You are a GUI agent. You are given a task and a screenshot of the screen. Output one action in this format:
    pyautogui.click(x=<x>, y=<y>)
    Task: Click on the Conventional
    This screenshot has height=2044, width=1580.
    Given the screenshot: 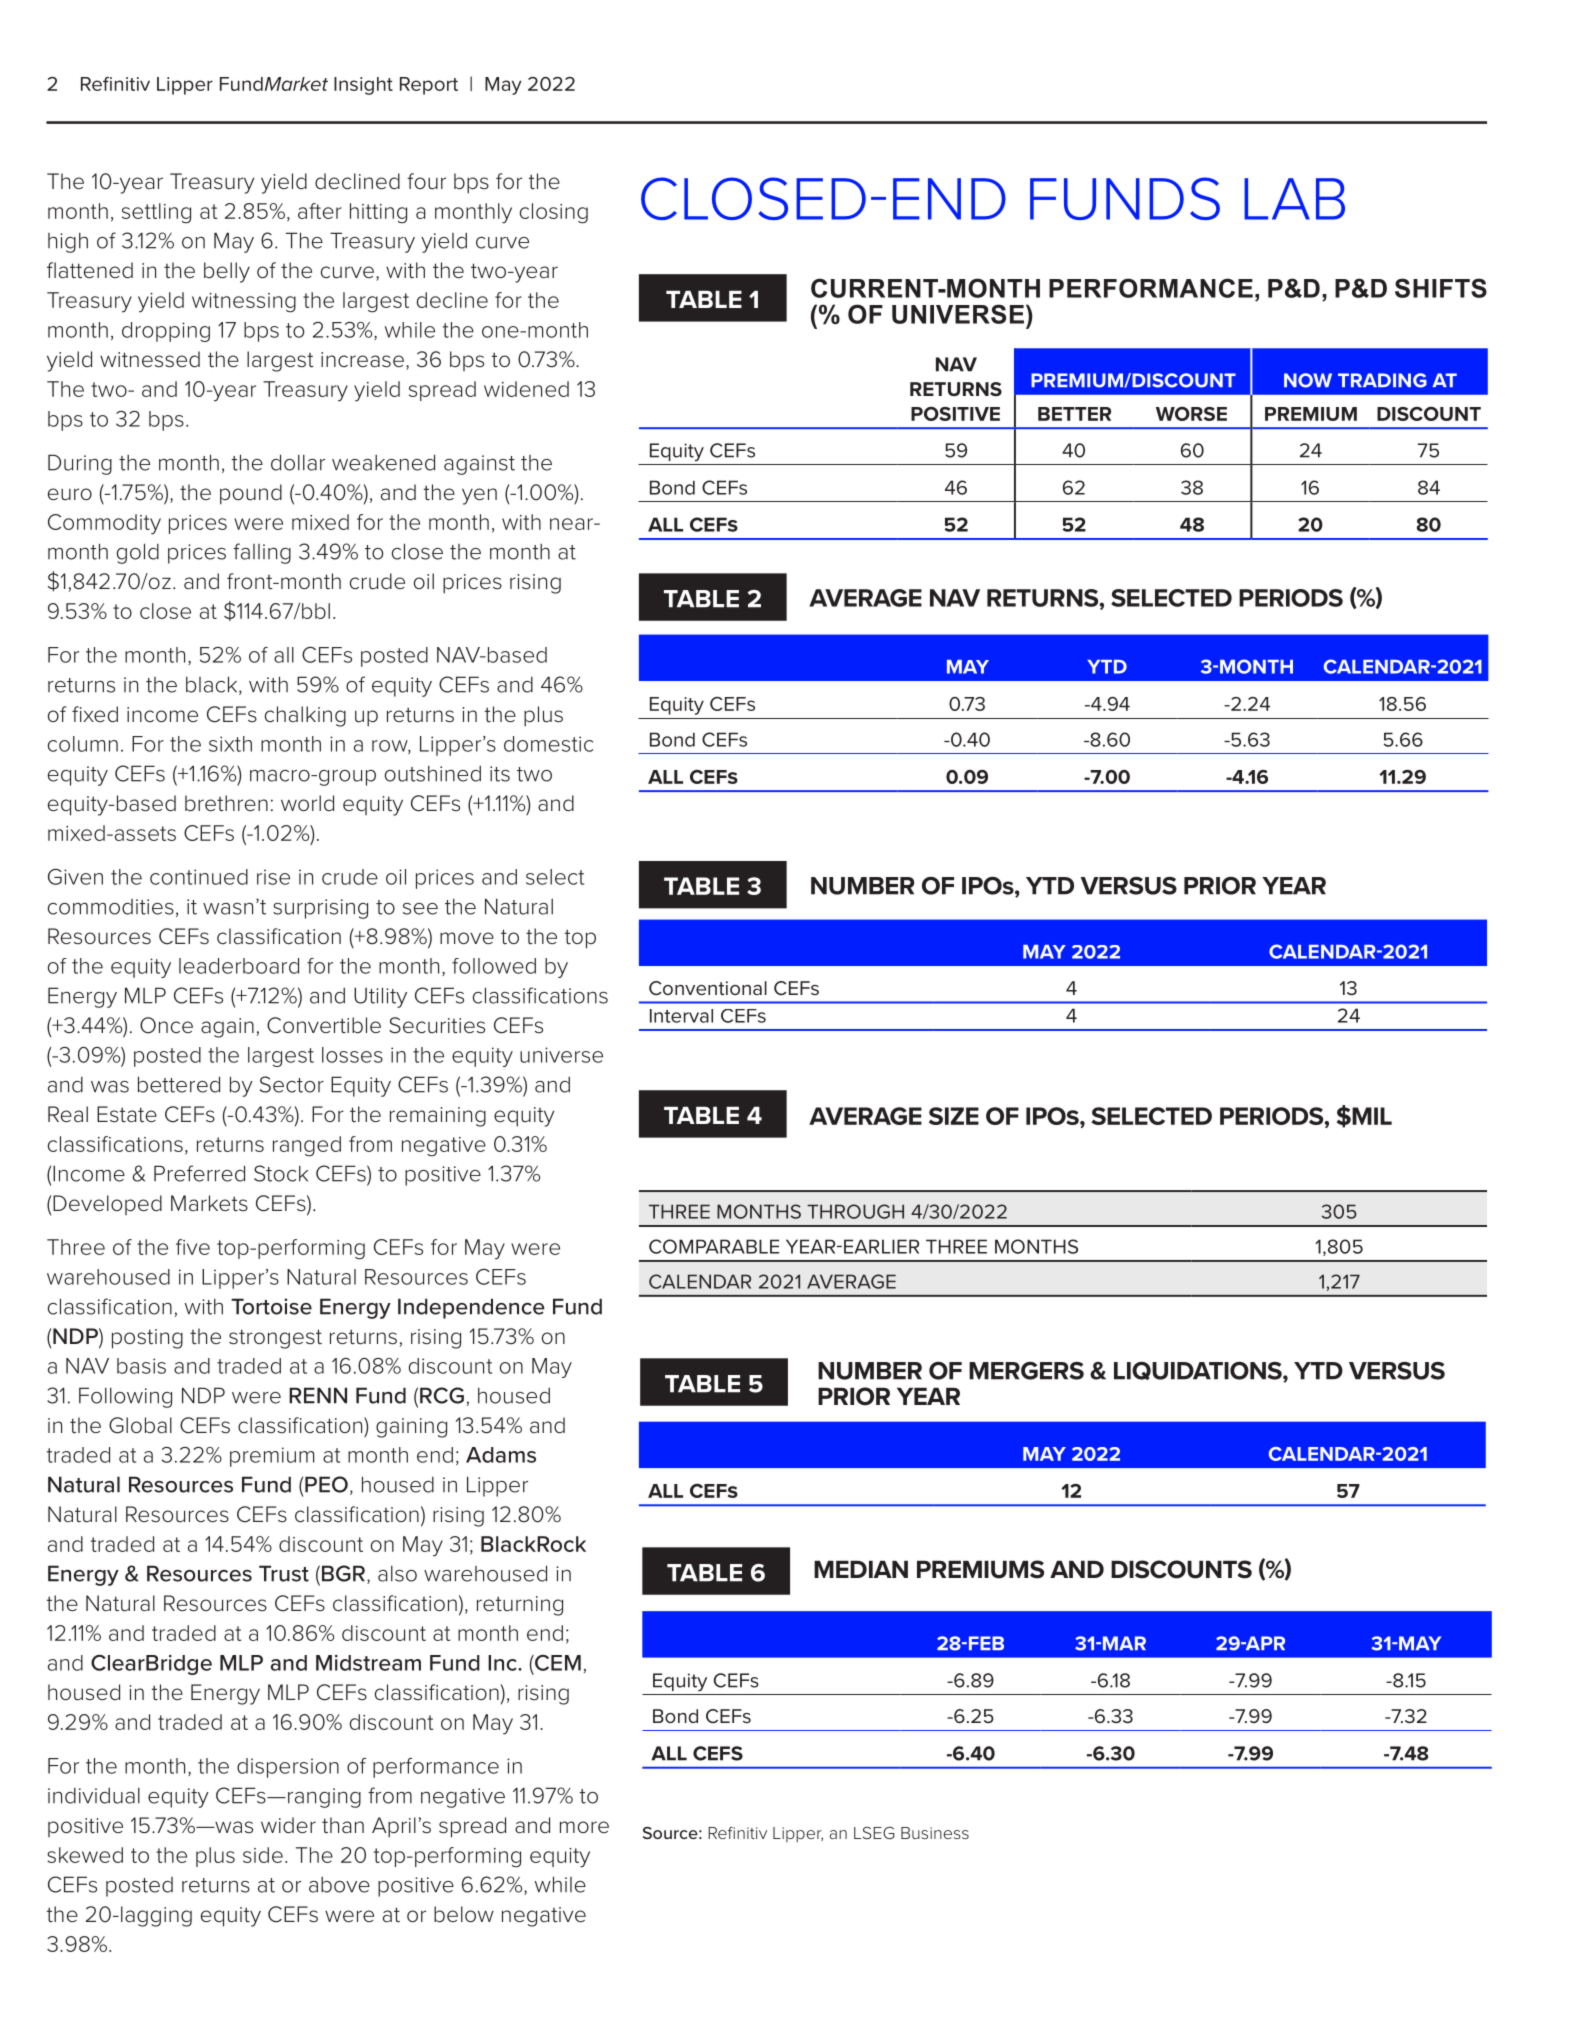 What is the action you would take?
    pyautogui.click(x=708, y=988)
